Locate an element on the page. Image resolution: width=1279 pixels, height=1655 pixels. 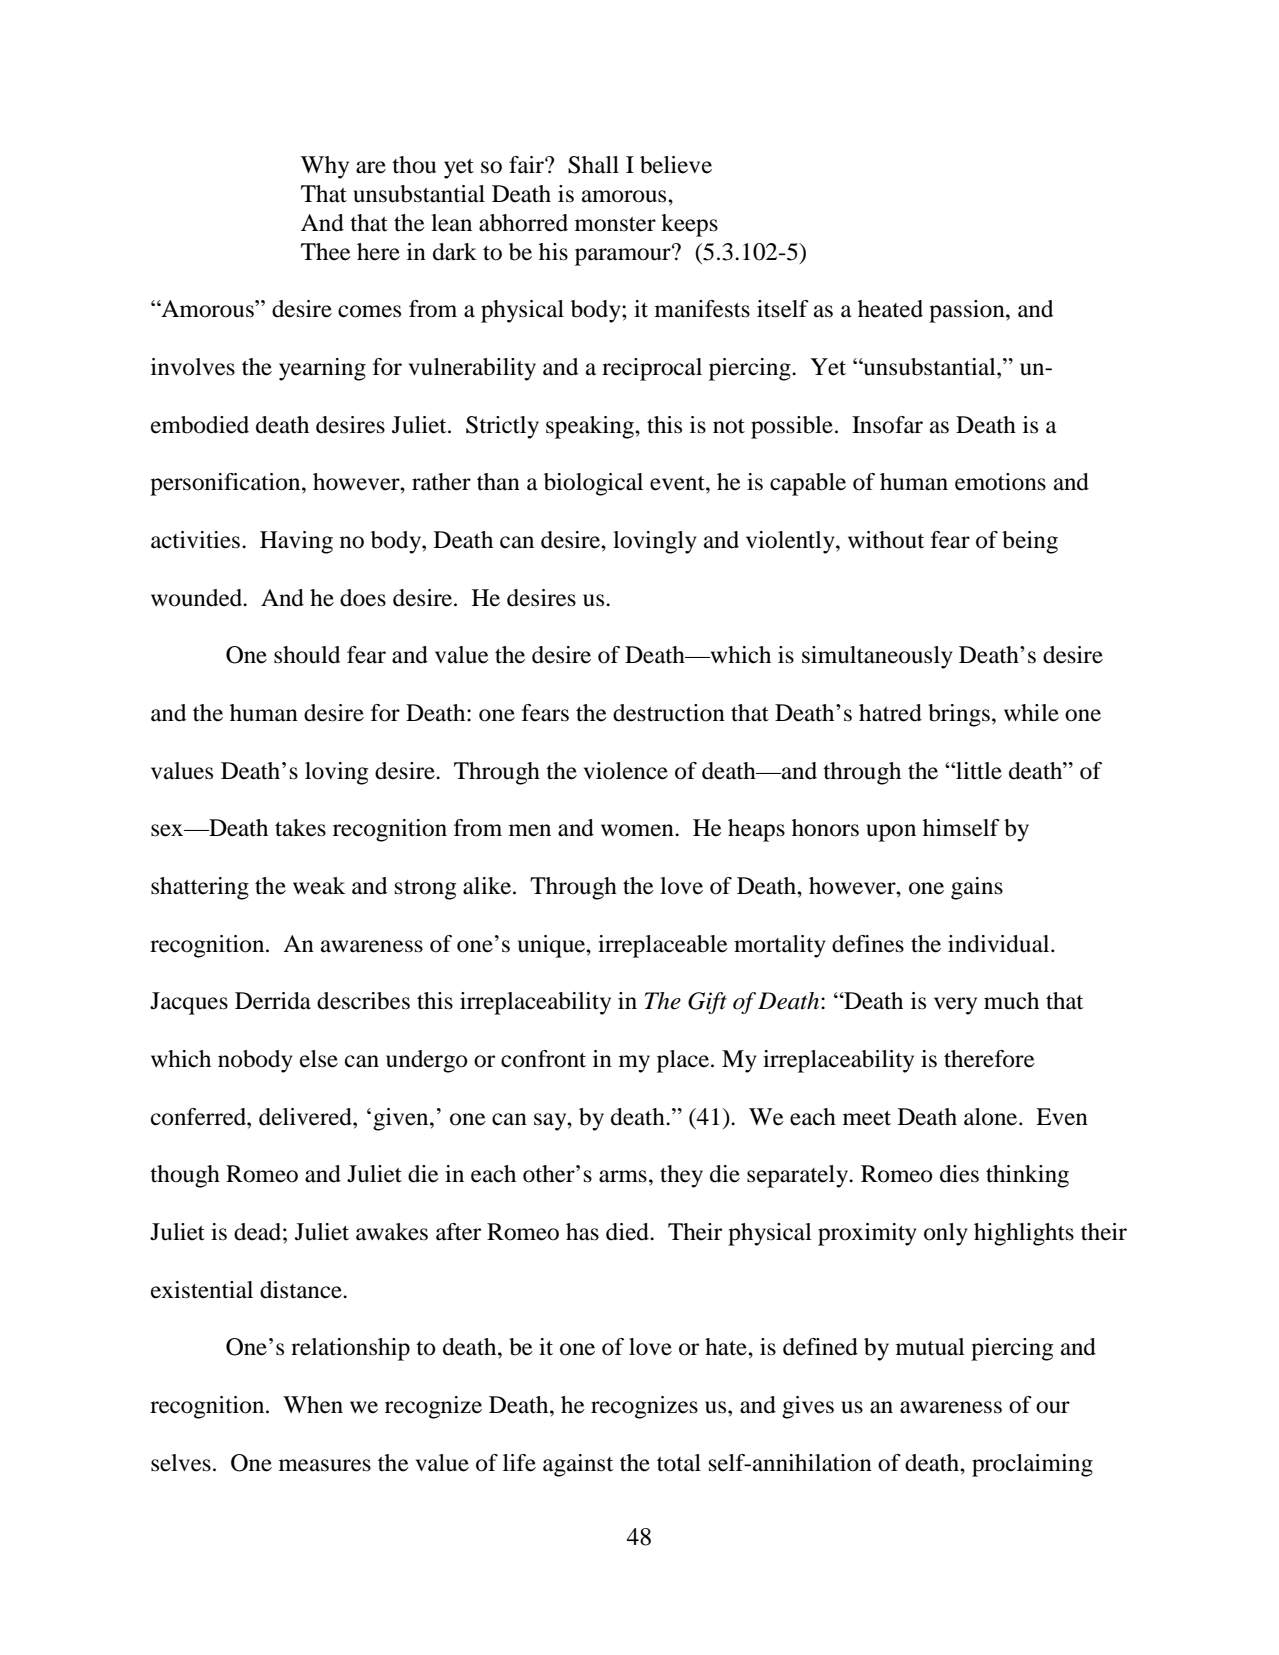
When is located at coordinates (313, 1405).
